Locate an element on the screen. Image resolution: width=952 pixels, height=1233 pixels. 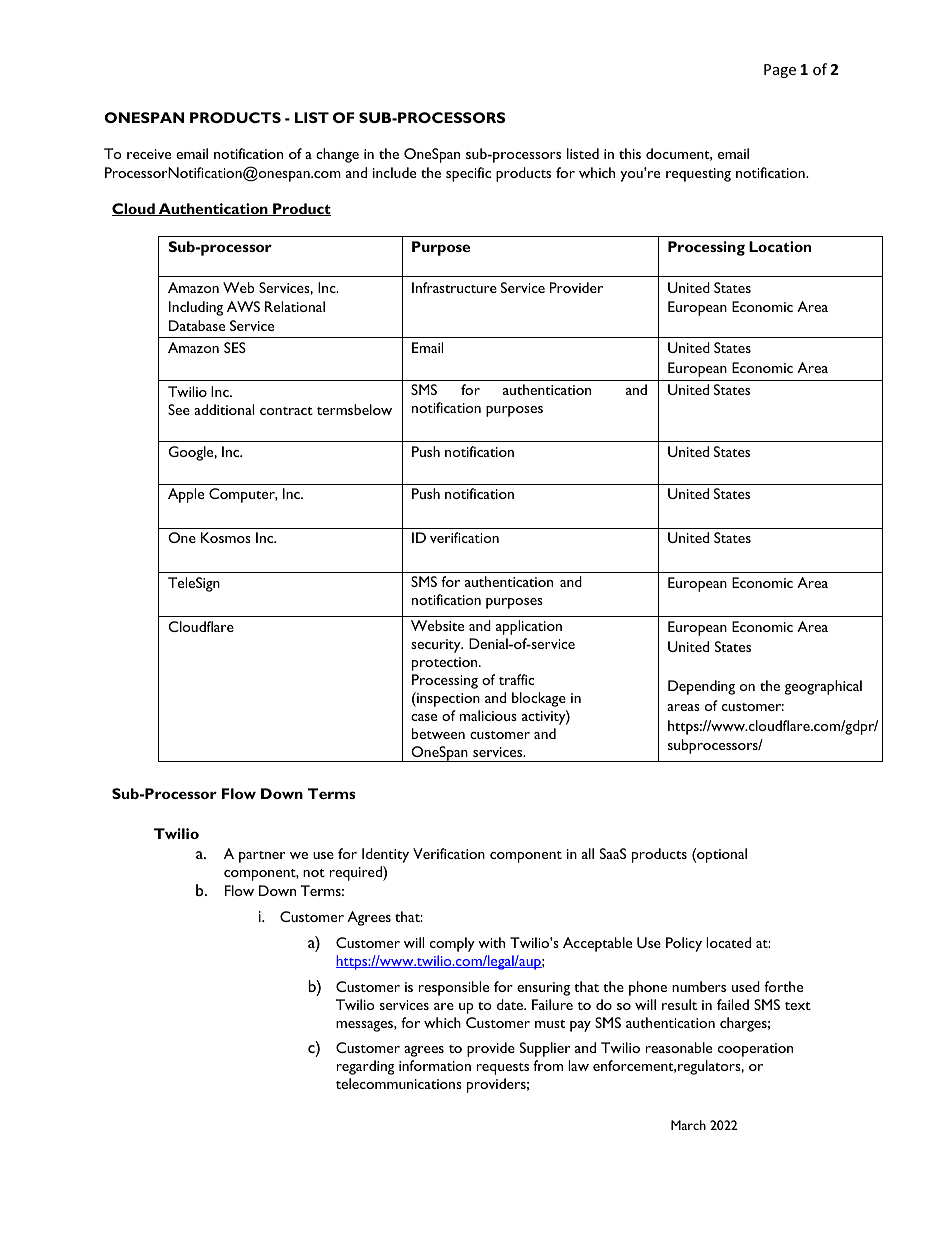
specific is located at coordinates (468, 174).
